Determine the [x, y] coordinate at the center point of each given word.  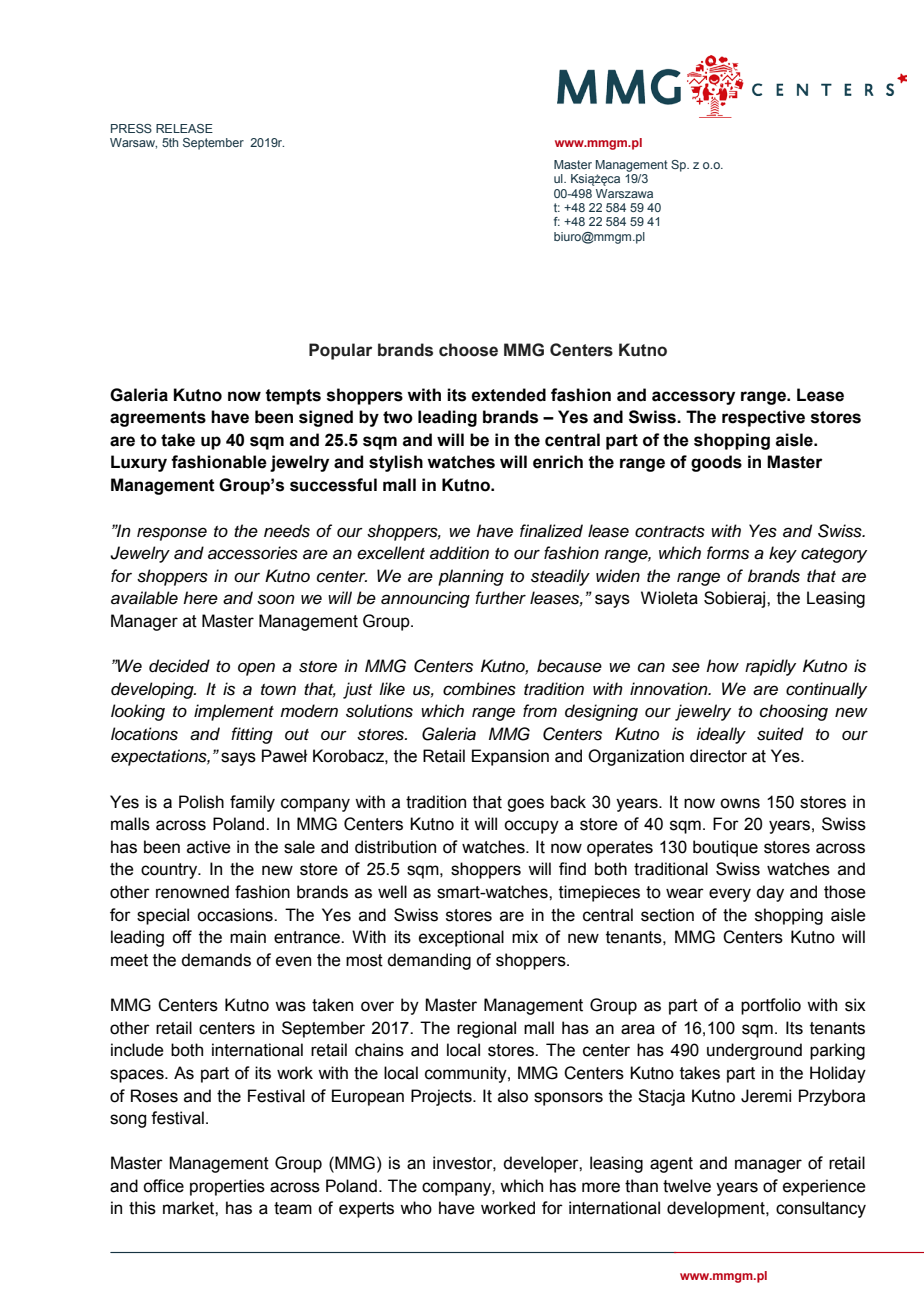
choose [468, 350]
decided [179, 666]
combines [479, 689]
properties [227, 1187]
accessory [693, 398]
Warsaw [133, 143]
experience [824, 1187]
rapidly [770, 667]
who [416, 1208]
